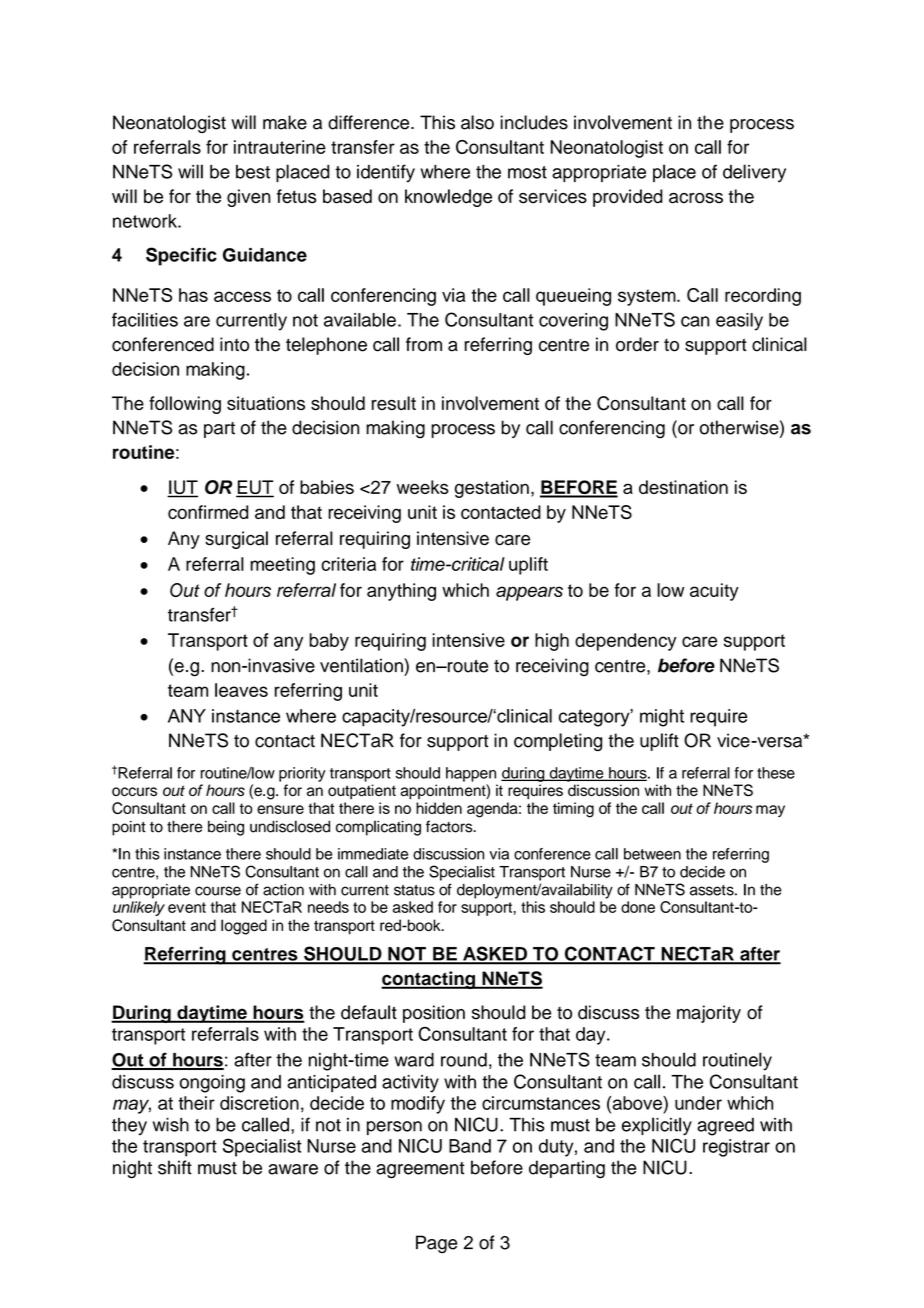  Describe the element at coordinates (253, 172) in the document. I see `best` at that location.
